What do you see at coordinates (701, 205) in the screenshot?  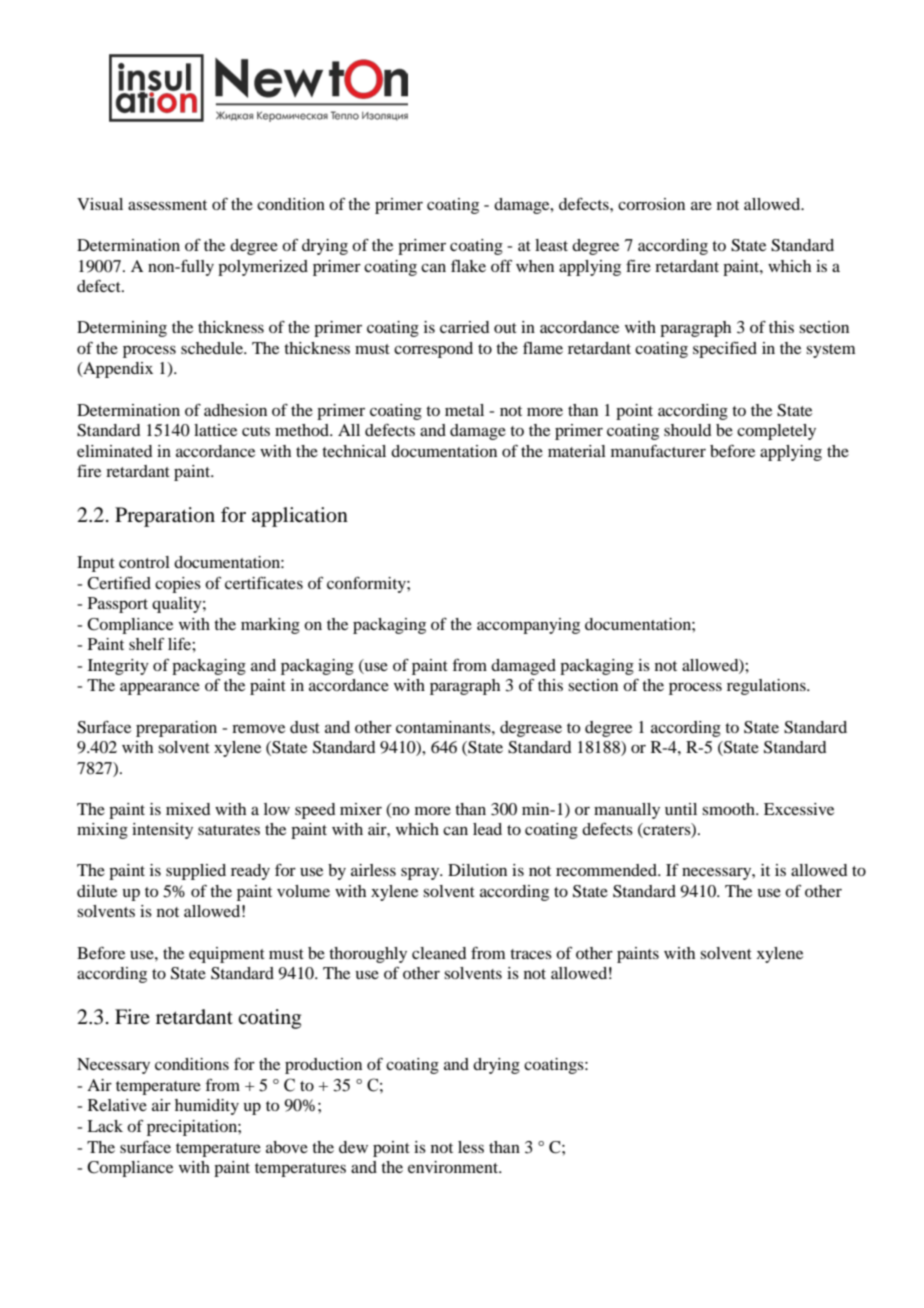 I see `are` at bounding box center [701, 205].
